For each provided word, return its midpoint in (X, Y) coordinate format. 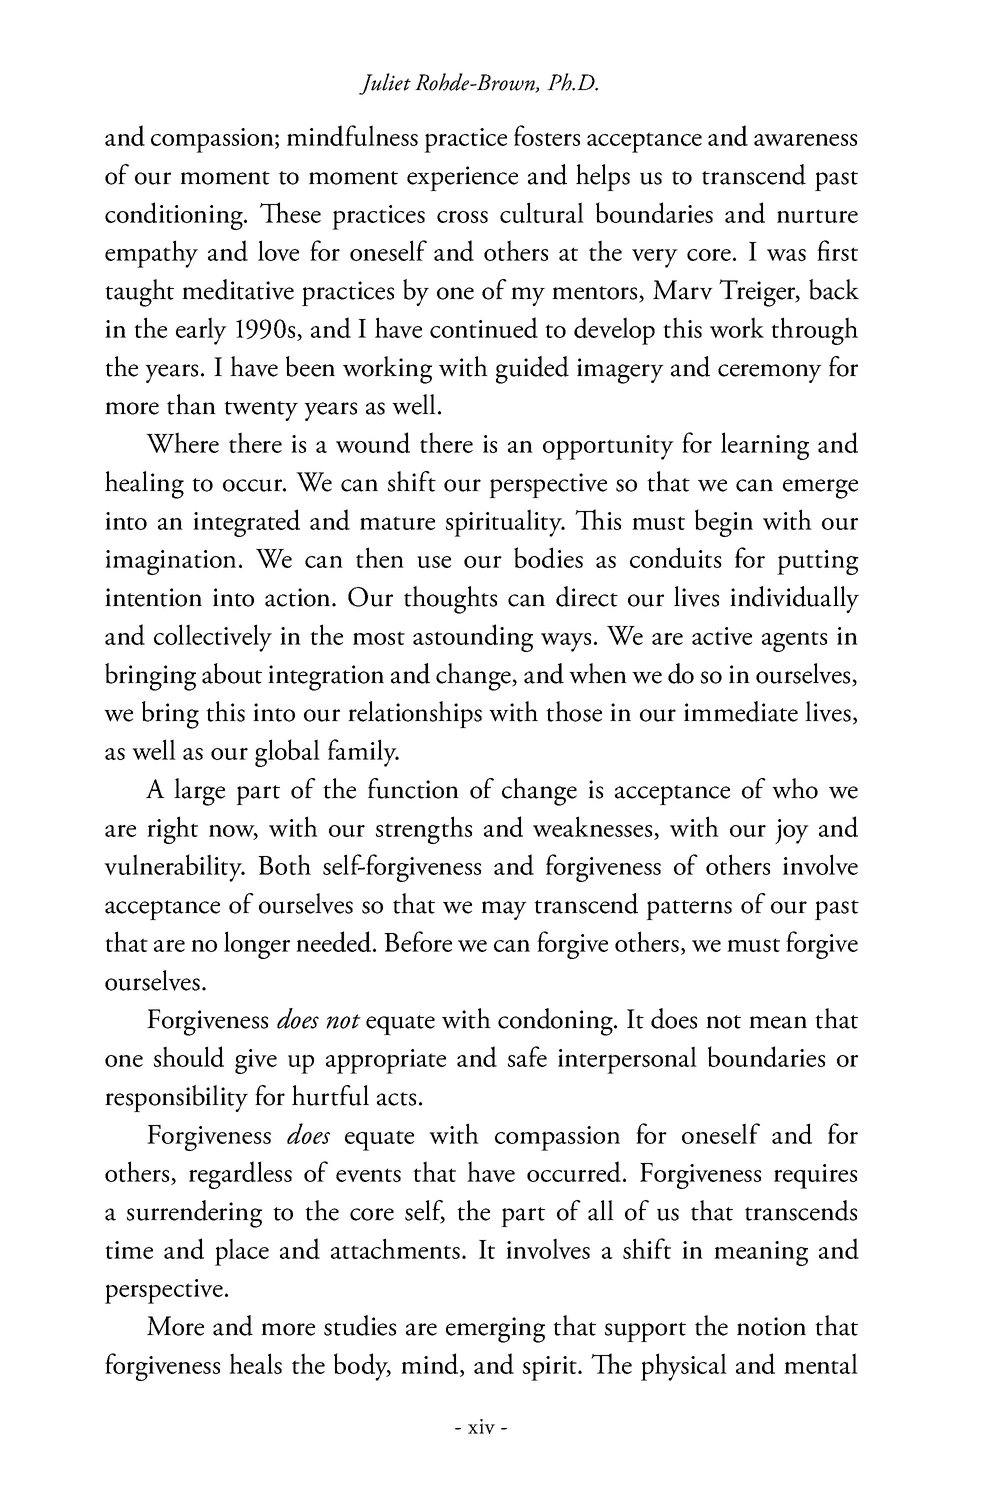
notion (771, 1326)
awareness (805, 140)
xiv (481, 1426)
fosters (547, 135)
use (434, 562)
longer (257, 945)
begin (724, 523)
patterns (689, 910)
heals (255, 1363)
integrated (246, 523)
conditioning (175, 216)
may (504, 910)
